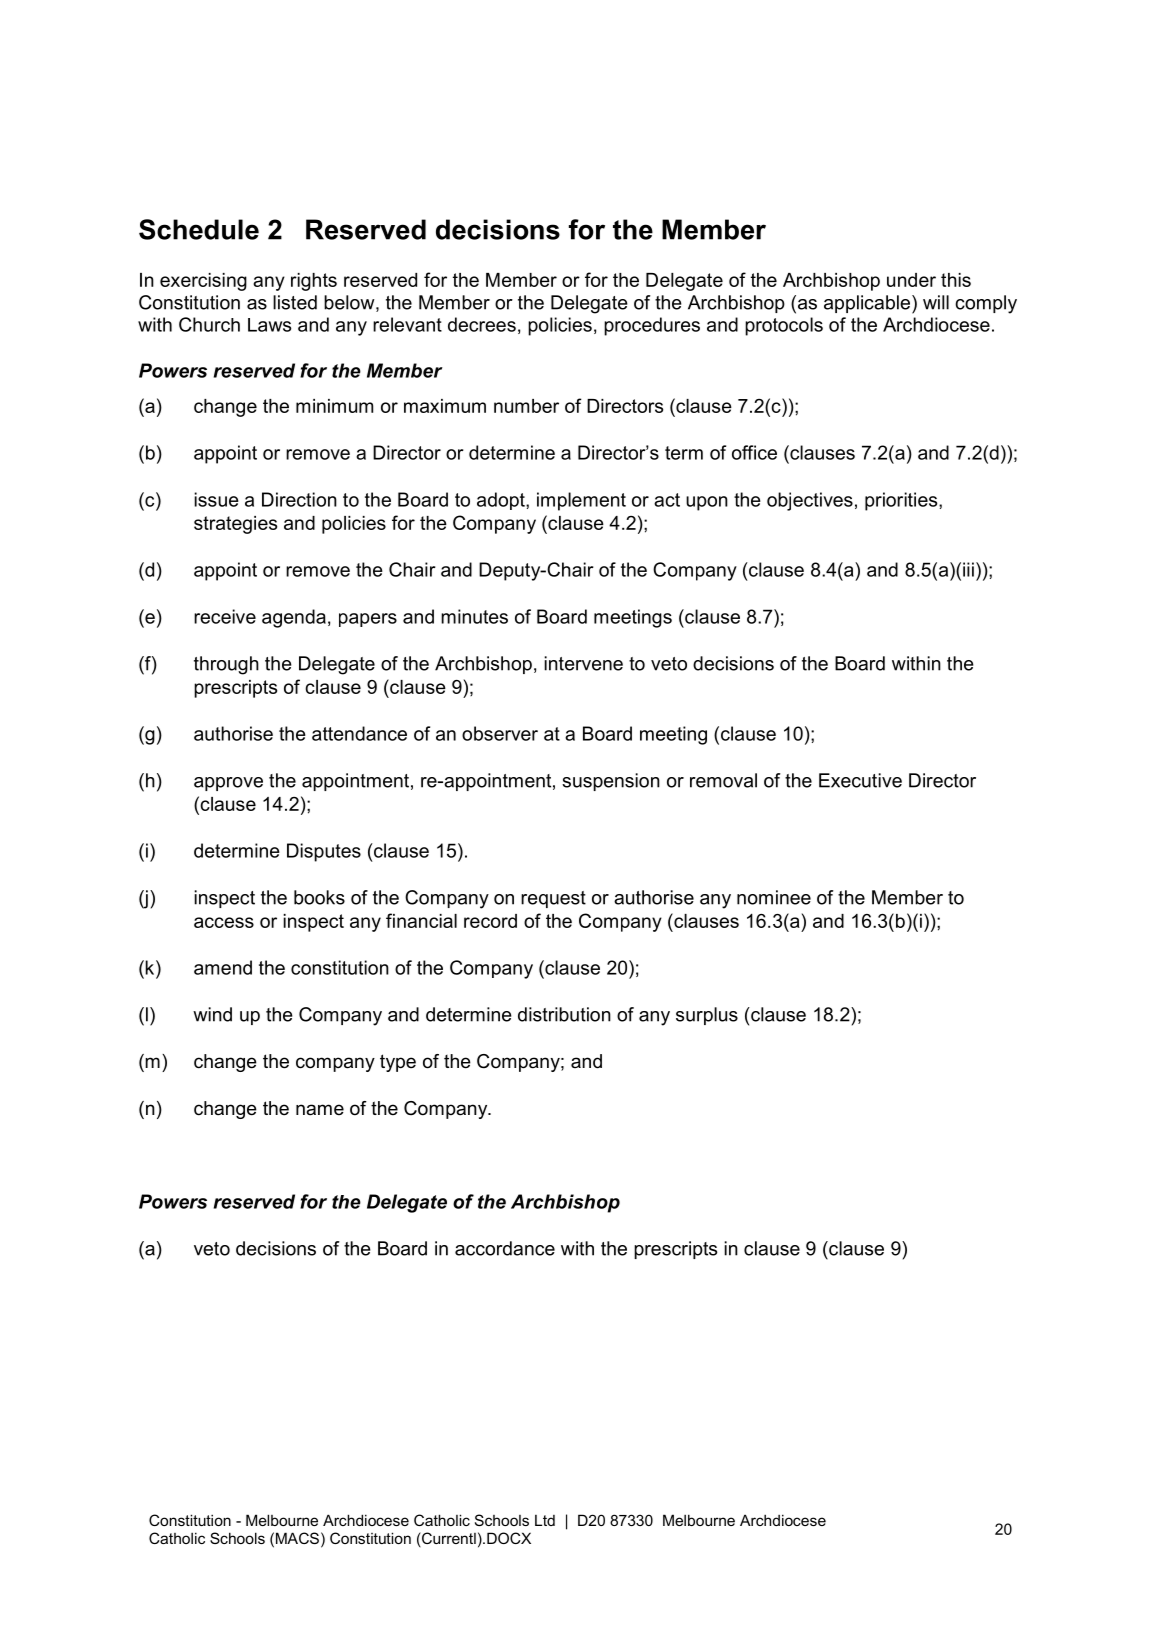 The image size is (1161, 1642). Describe the element at coordinates (652, 326) in the image. I see `procedures` at that location.
